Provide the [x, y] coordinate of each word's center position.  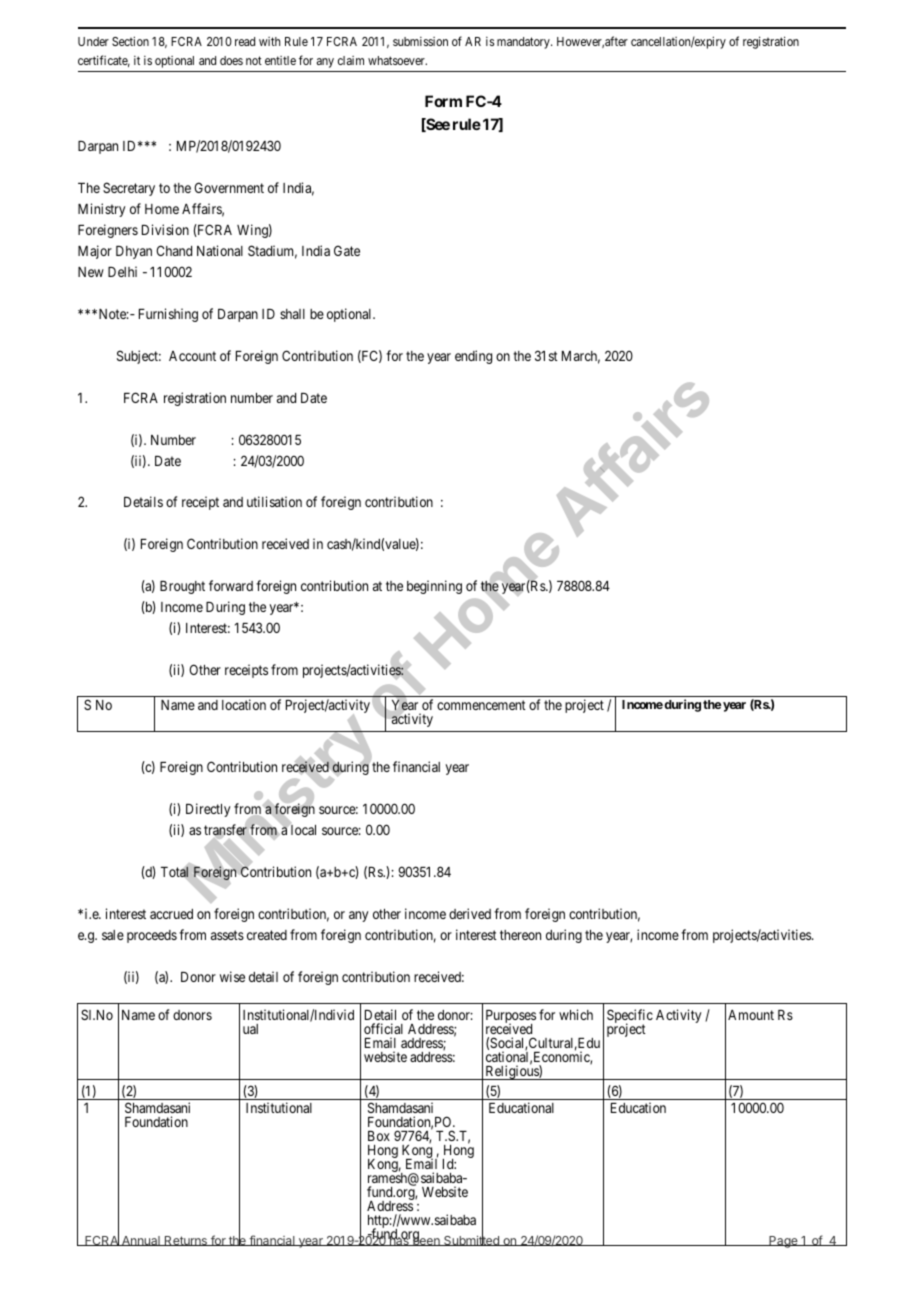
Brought [182, 587]
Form [443, 101]
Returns [186, 1241]
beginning [434, 587]
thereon [520, 935]
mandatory [524, 43]
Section [130, 41]
